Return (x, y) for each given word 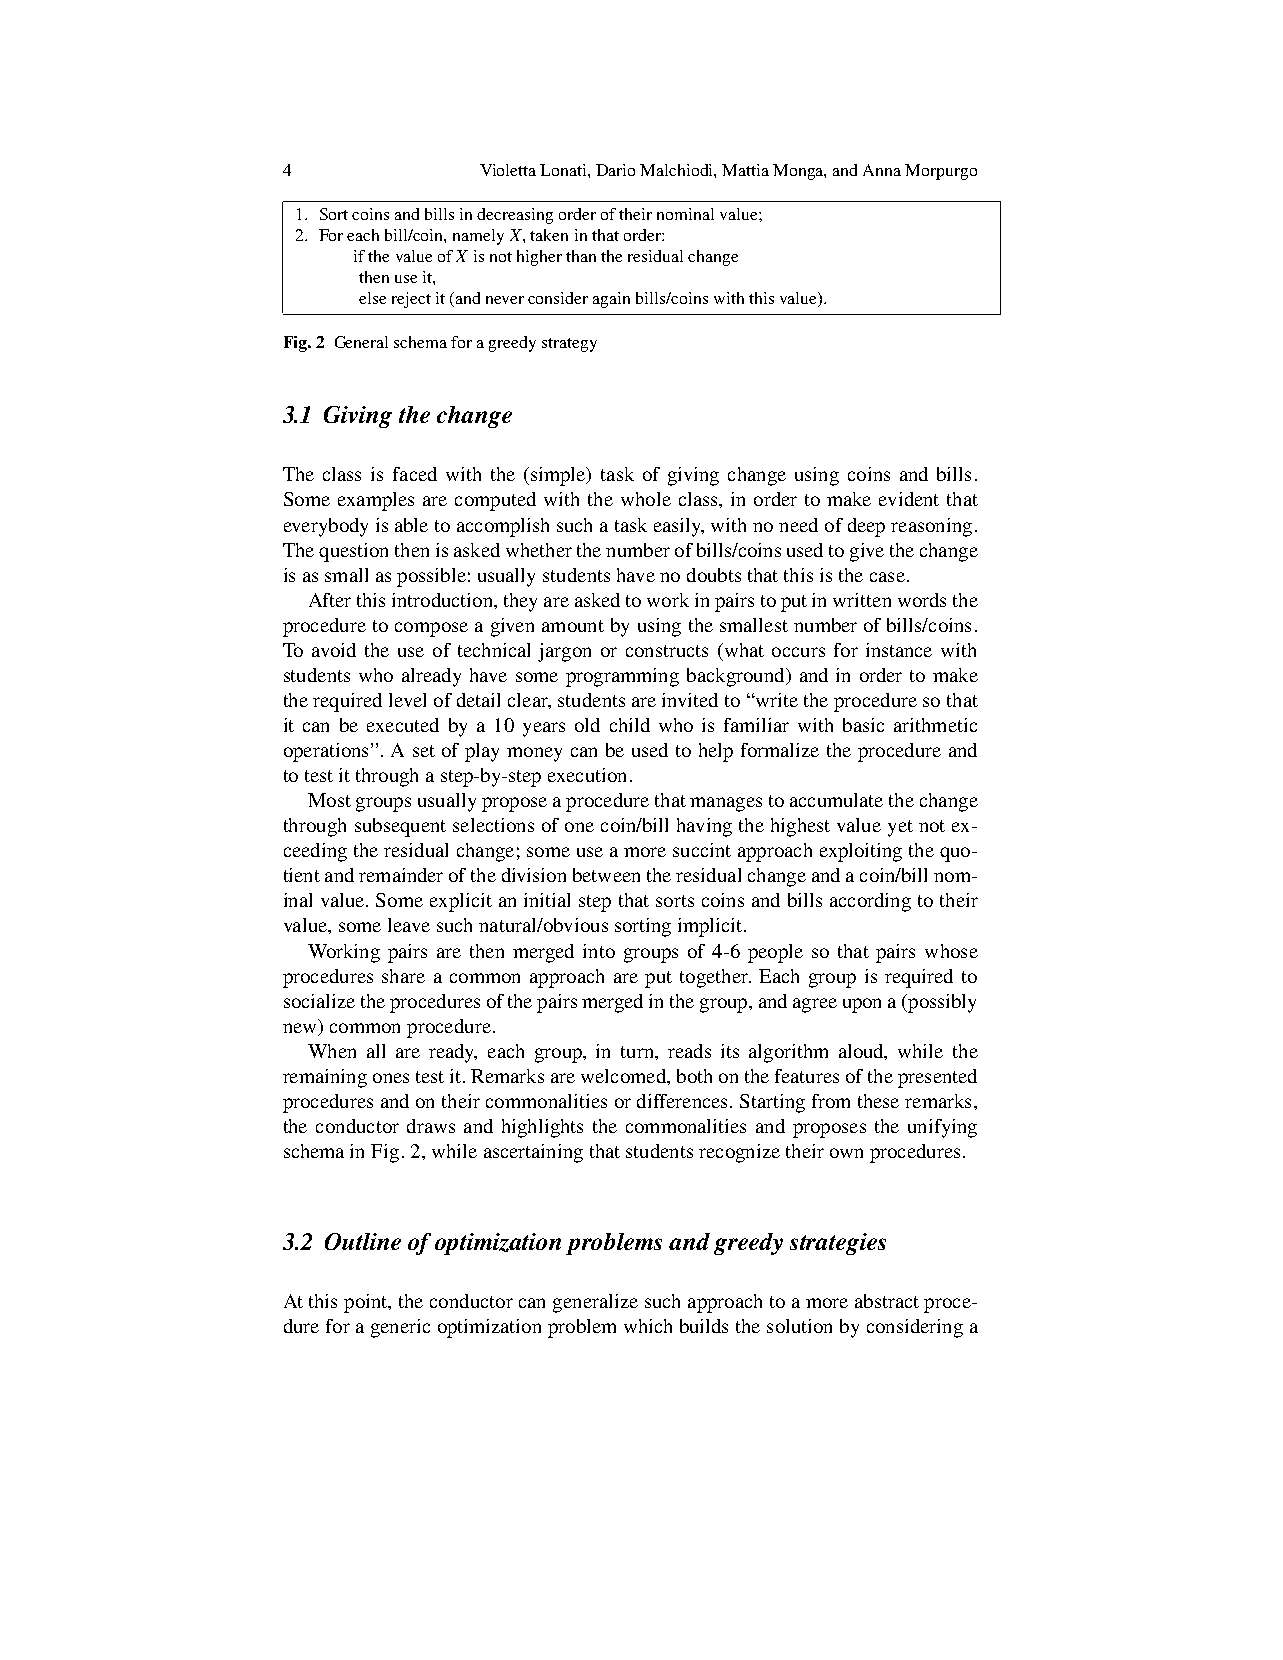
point (367, 1303)
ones (391, 1078)
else (372, 298)
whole (646, 499)
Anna (882, 170)
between (606, 875)
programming (622, 677)
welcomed (624, 1076)
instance (899, 650)
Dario (615, 170)
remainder (401, 875)
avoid (334, 650)
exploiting (861, 852)
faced (415, 474)
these (878, 1101)
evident (909, 499)
